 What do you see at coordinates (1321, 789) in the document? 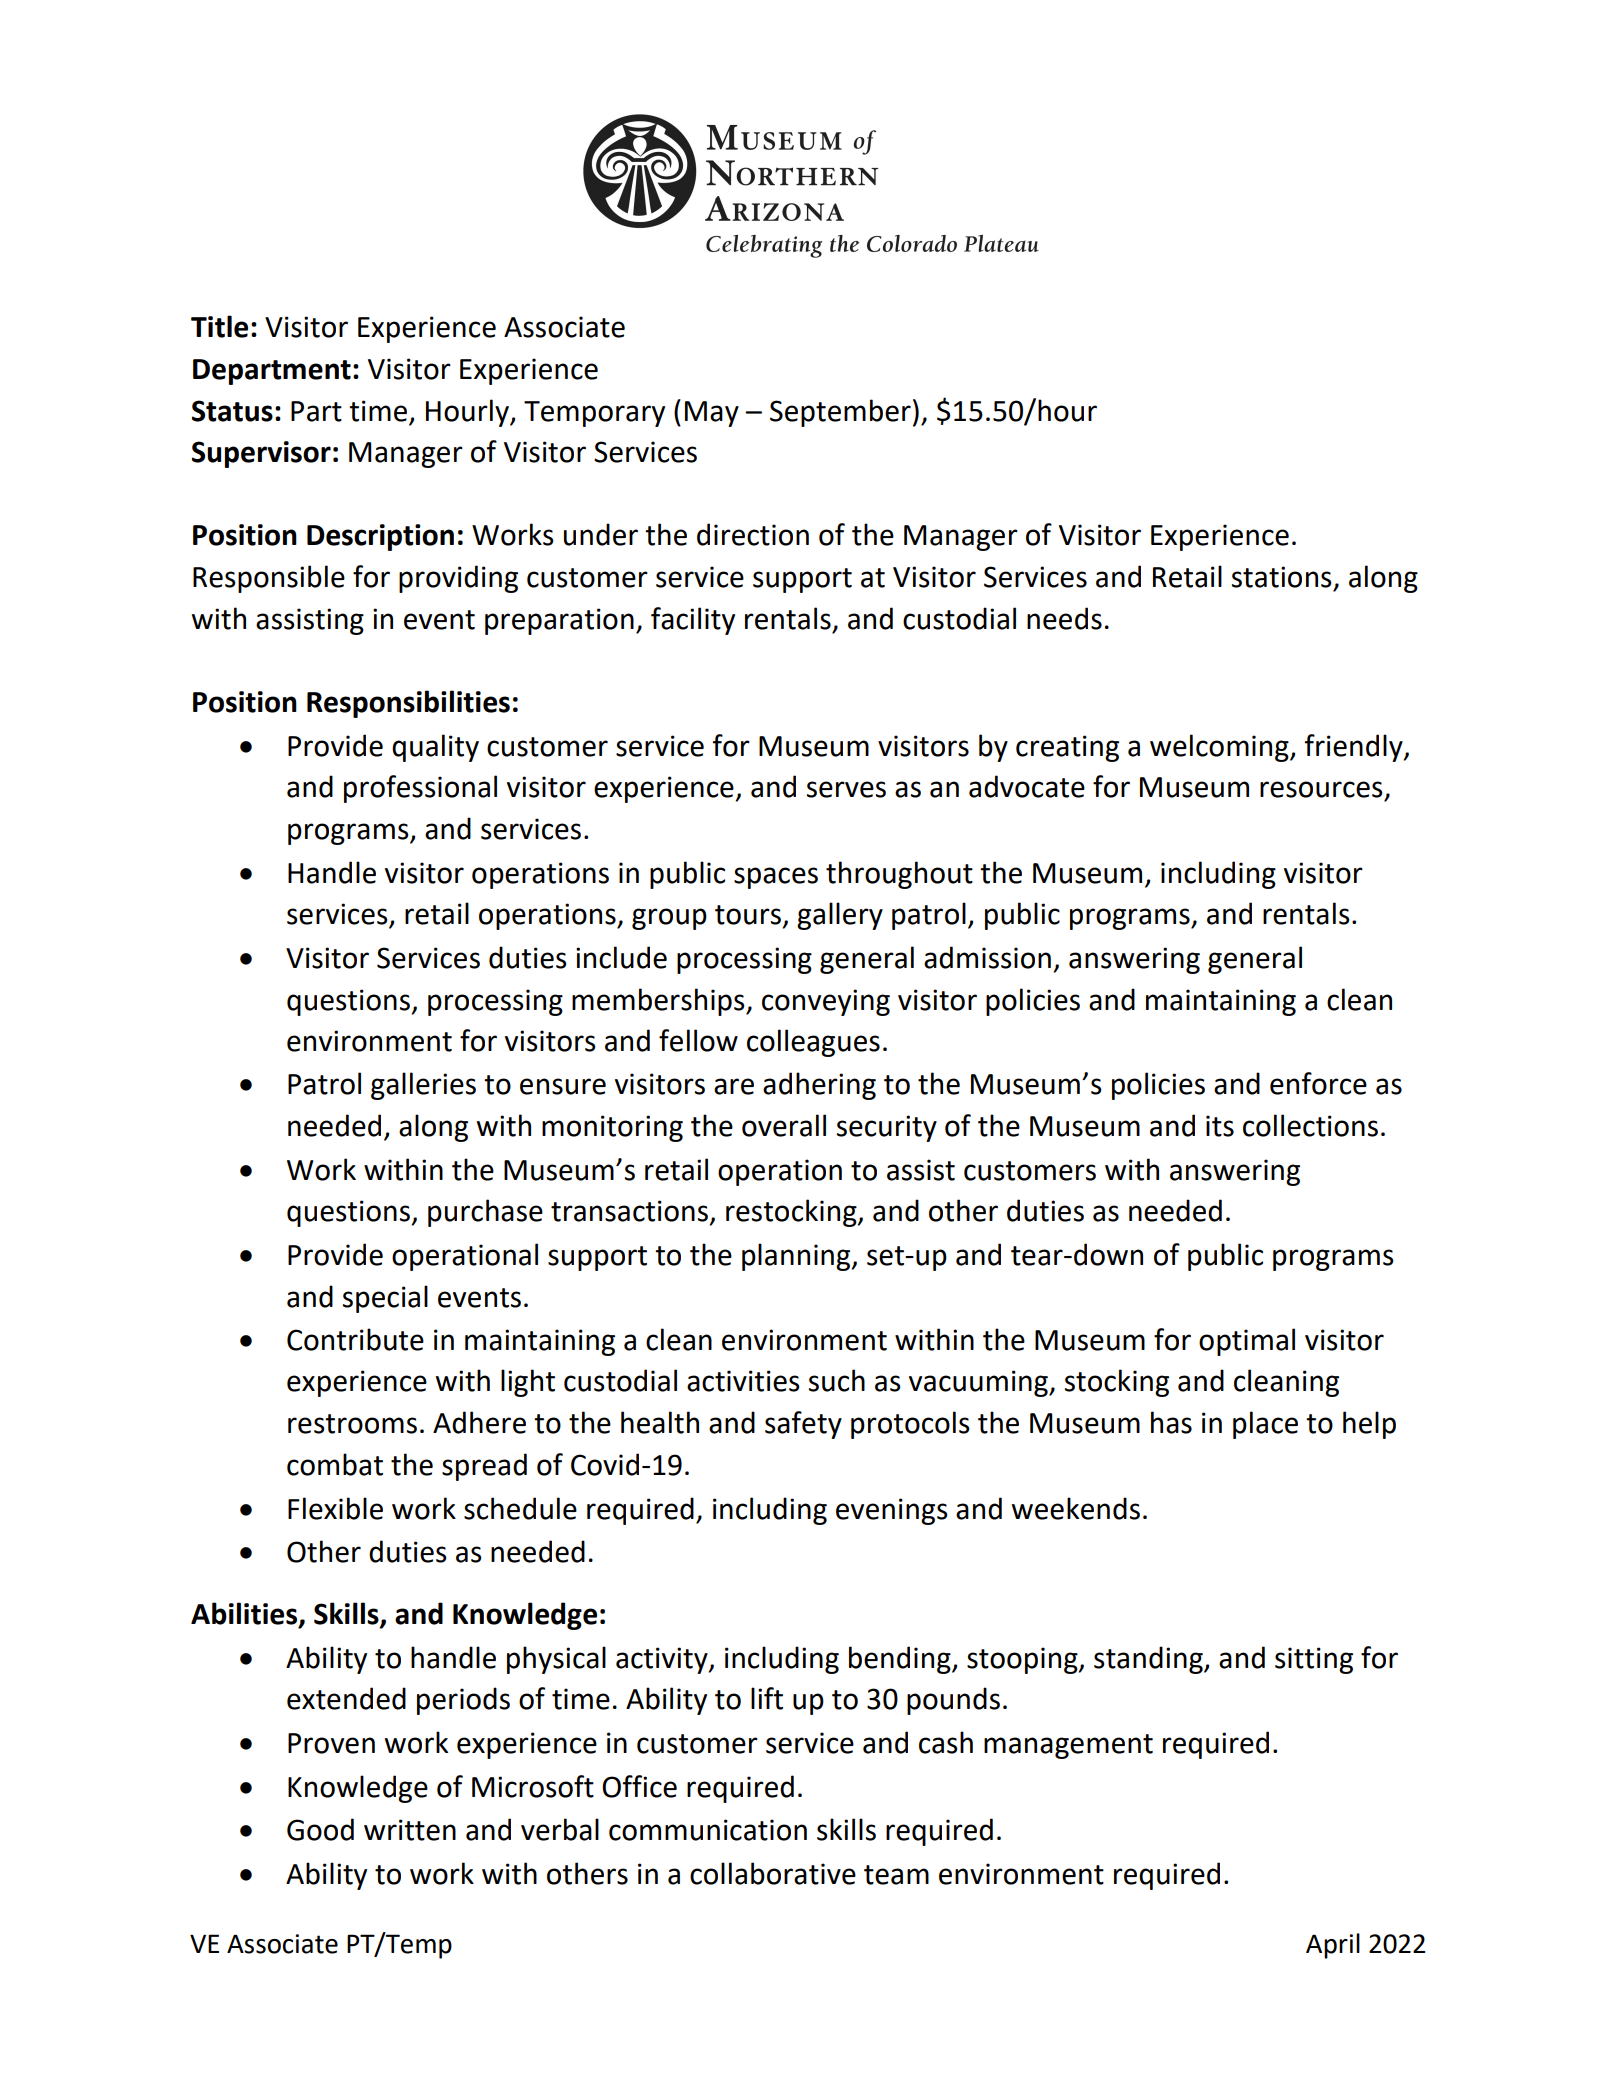
I see `resources` at bounding box center [1321, 789].
